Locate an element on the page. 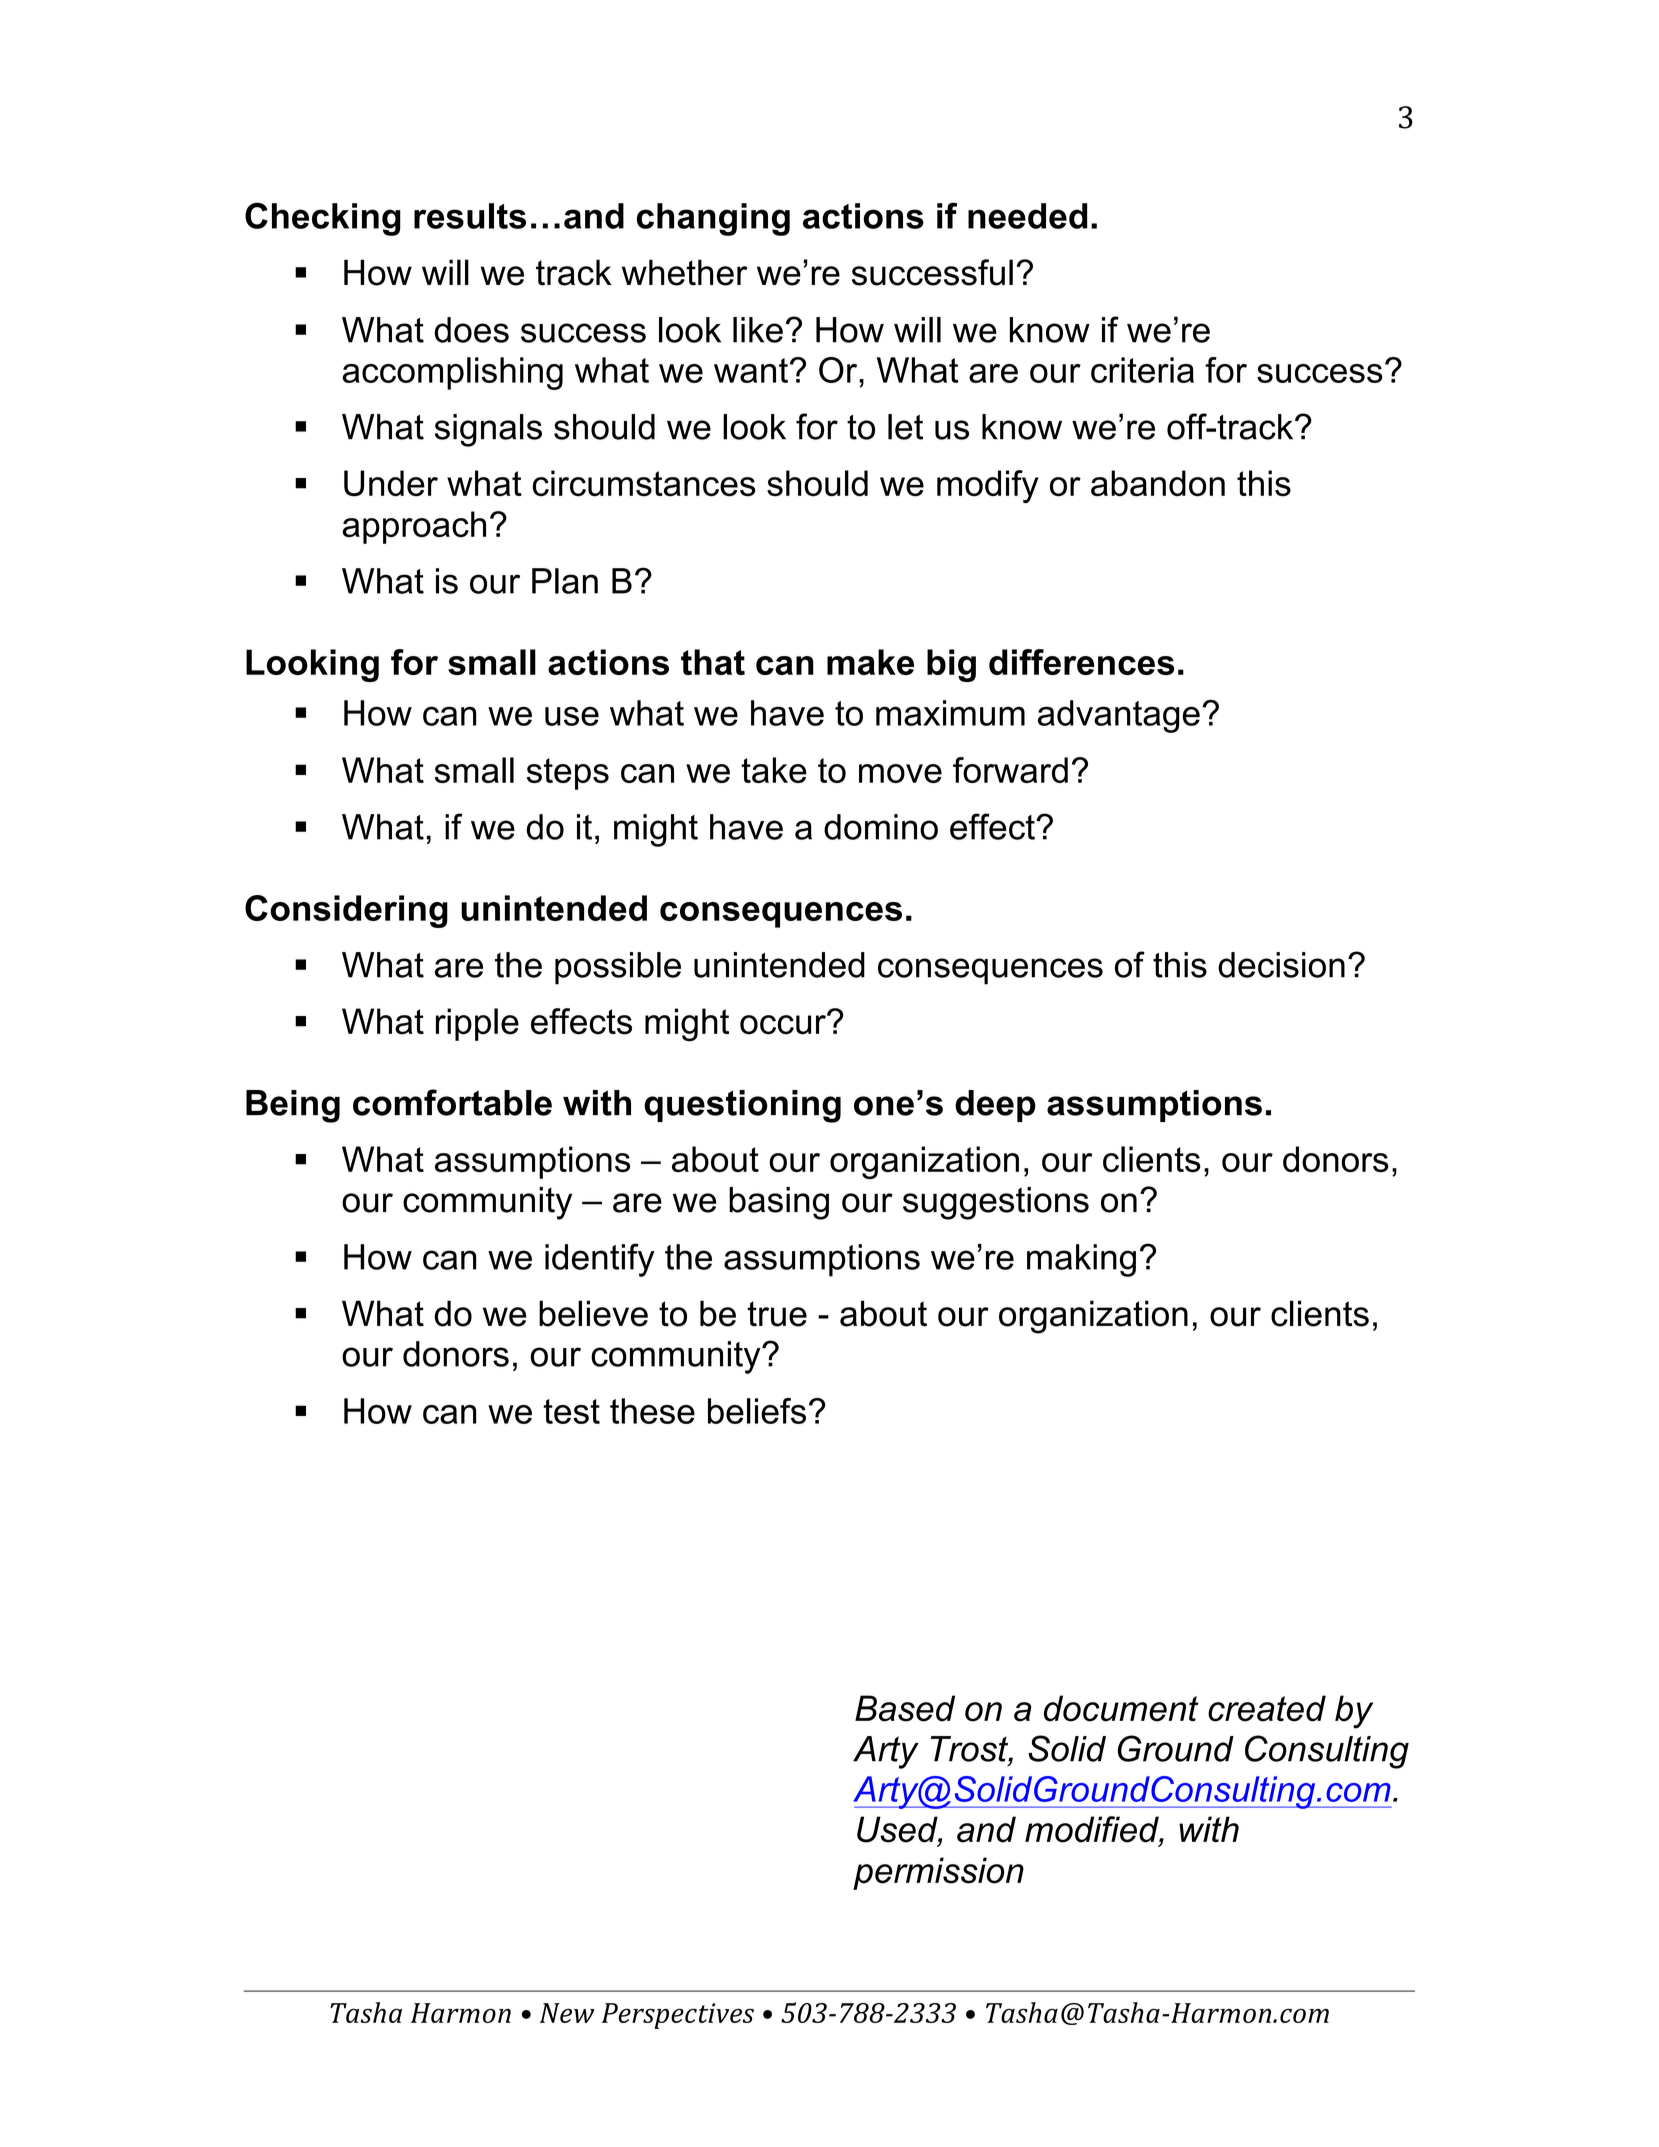 The width and height of the document is (1659, 2147). document is located at coordinates (1121, 1708).
